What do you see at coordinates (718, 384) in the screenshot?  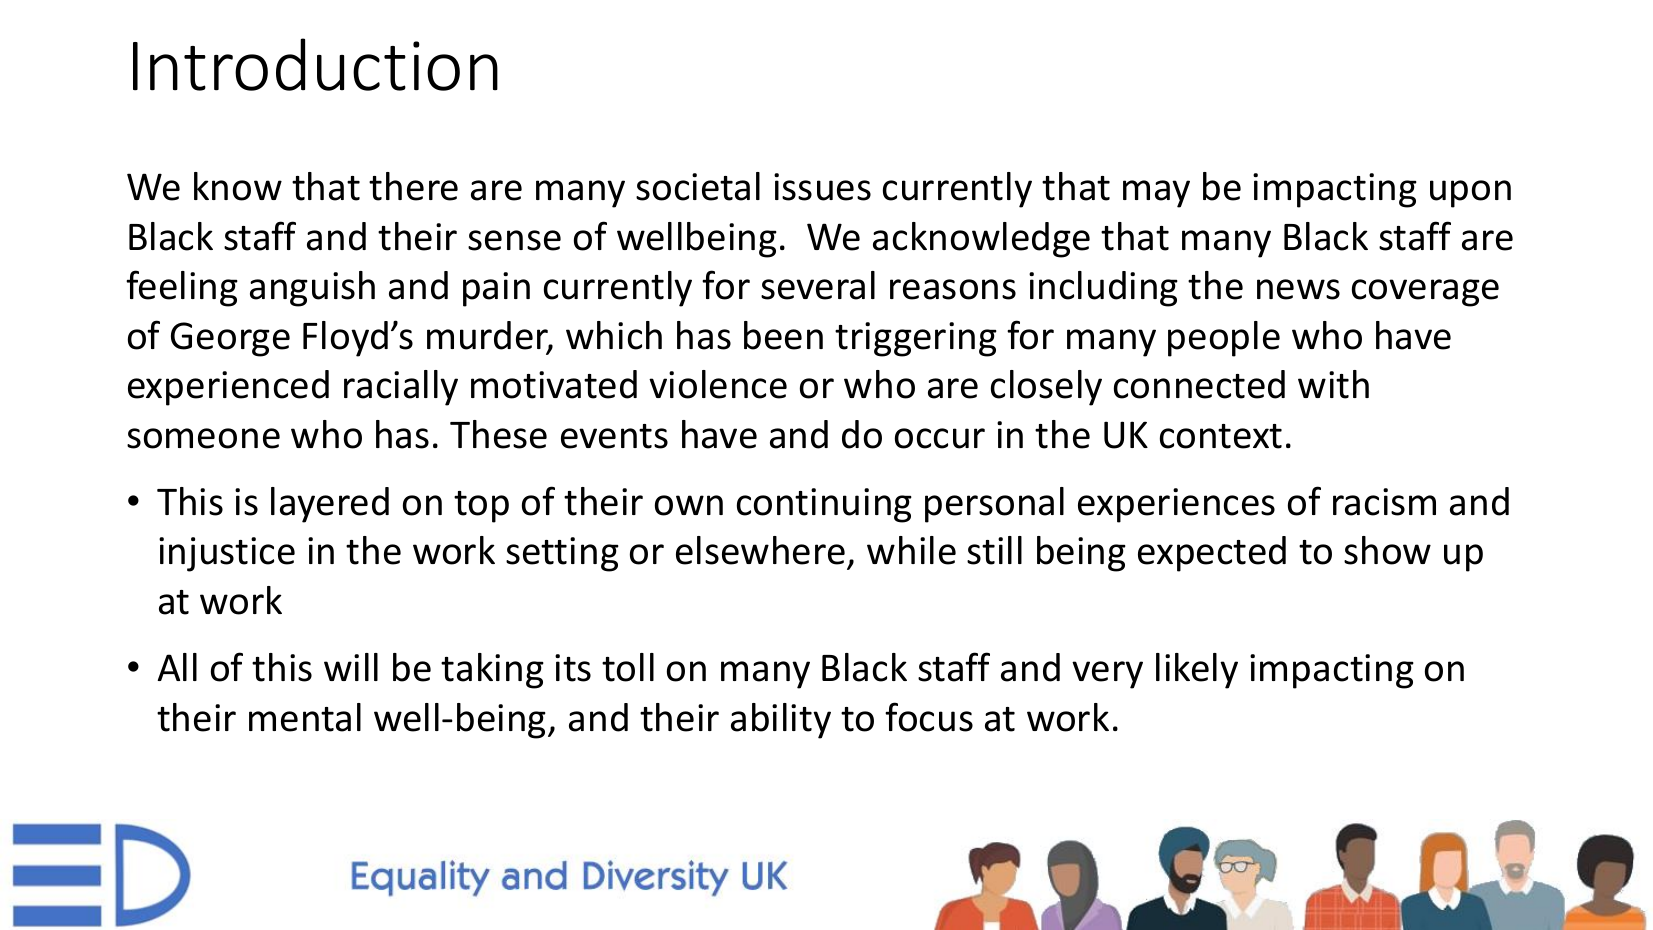 I see `violence` at bounding box center [718, 384].
